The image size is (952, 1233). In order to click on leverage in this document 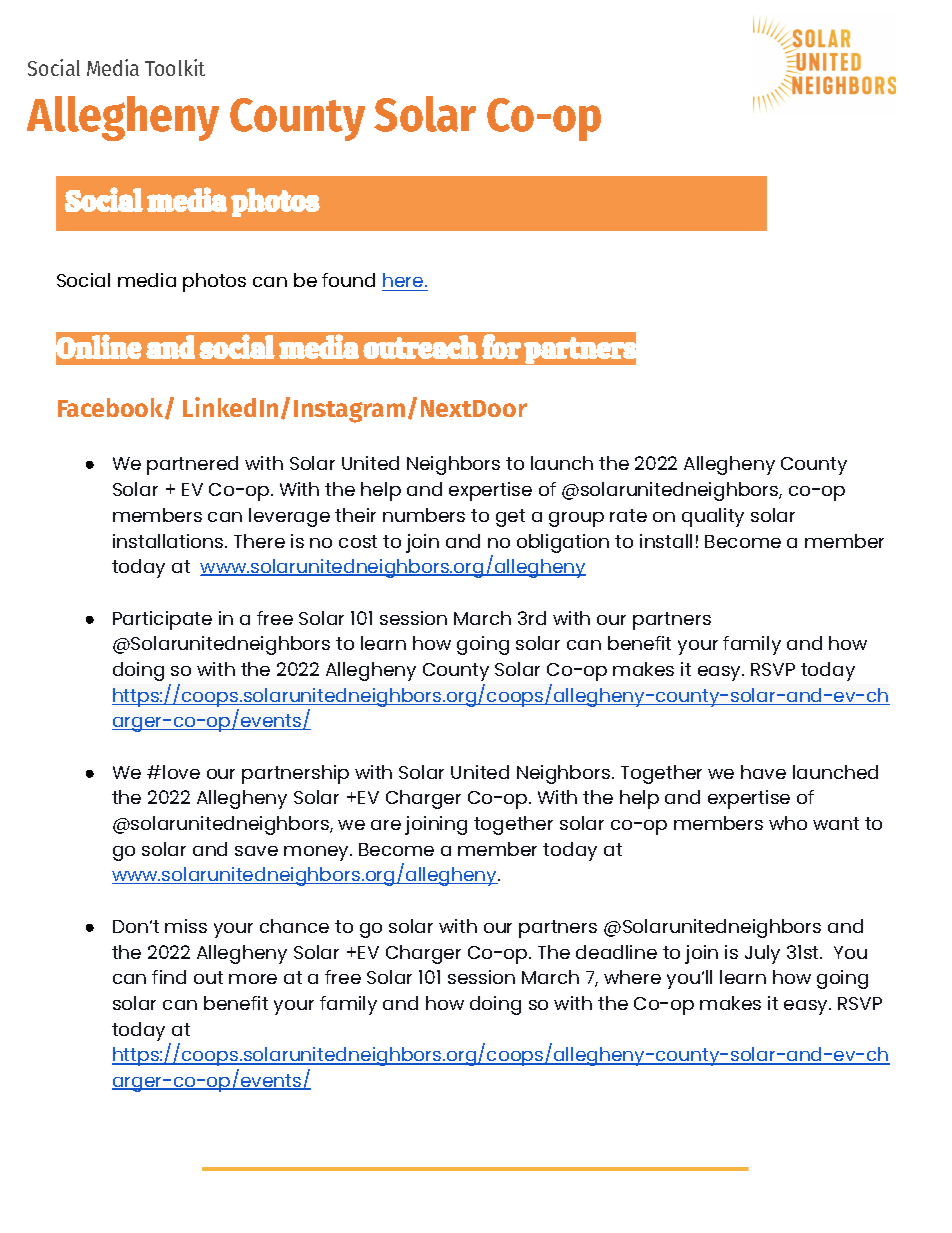, I will do `click(289, 517)`.
